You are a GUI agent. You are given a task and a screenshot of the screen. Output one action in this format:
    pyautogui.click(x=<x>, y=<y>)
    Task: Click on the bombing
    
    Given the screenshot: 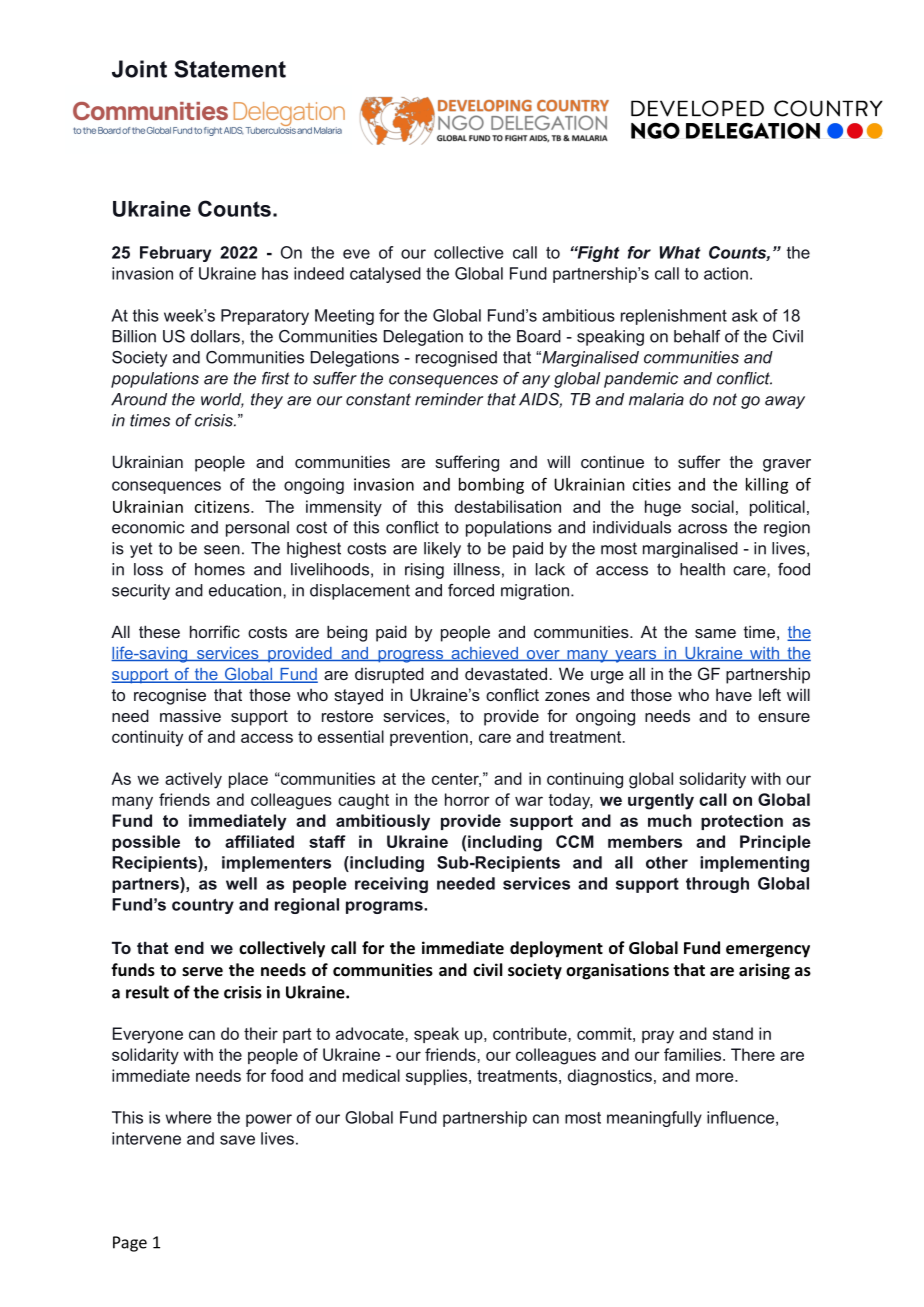 What is the action you would take?
    pyautogui.click(x=491, y=486)
